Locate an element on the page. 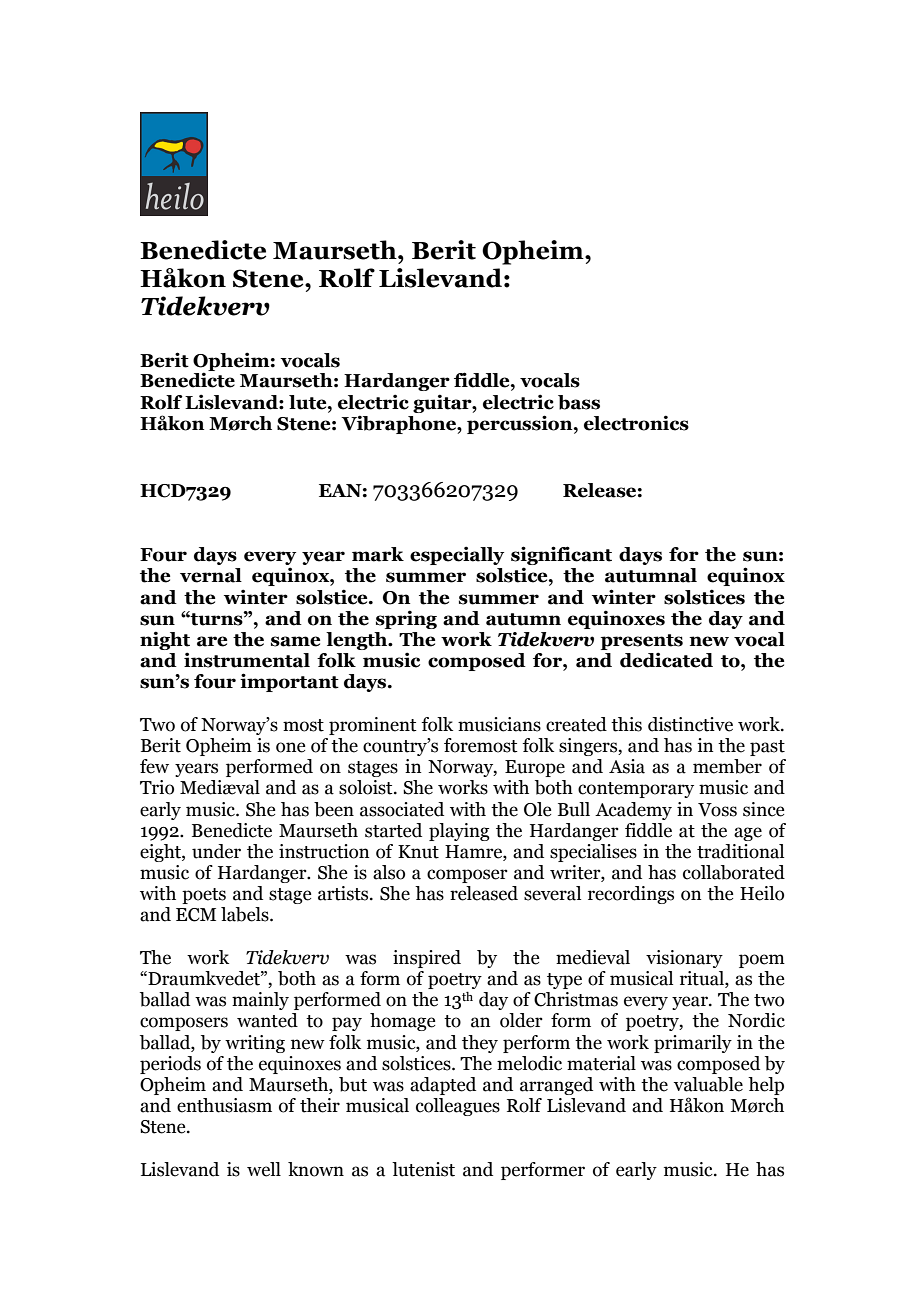 The image size is (924, 1308). well is located at coordinates (264, 1169).
